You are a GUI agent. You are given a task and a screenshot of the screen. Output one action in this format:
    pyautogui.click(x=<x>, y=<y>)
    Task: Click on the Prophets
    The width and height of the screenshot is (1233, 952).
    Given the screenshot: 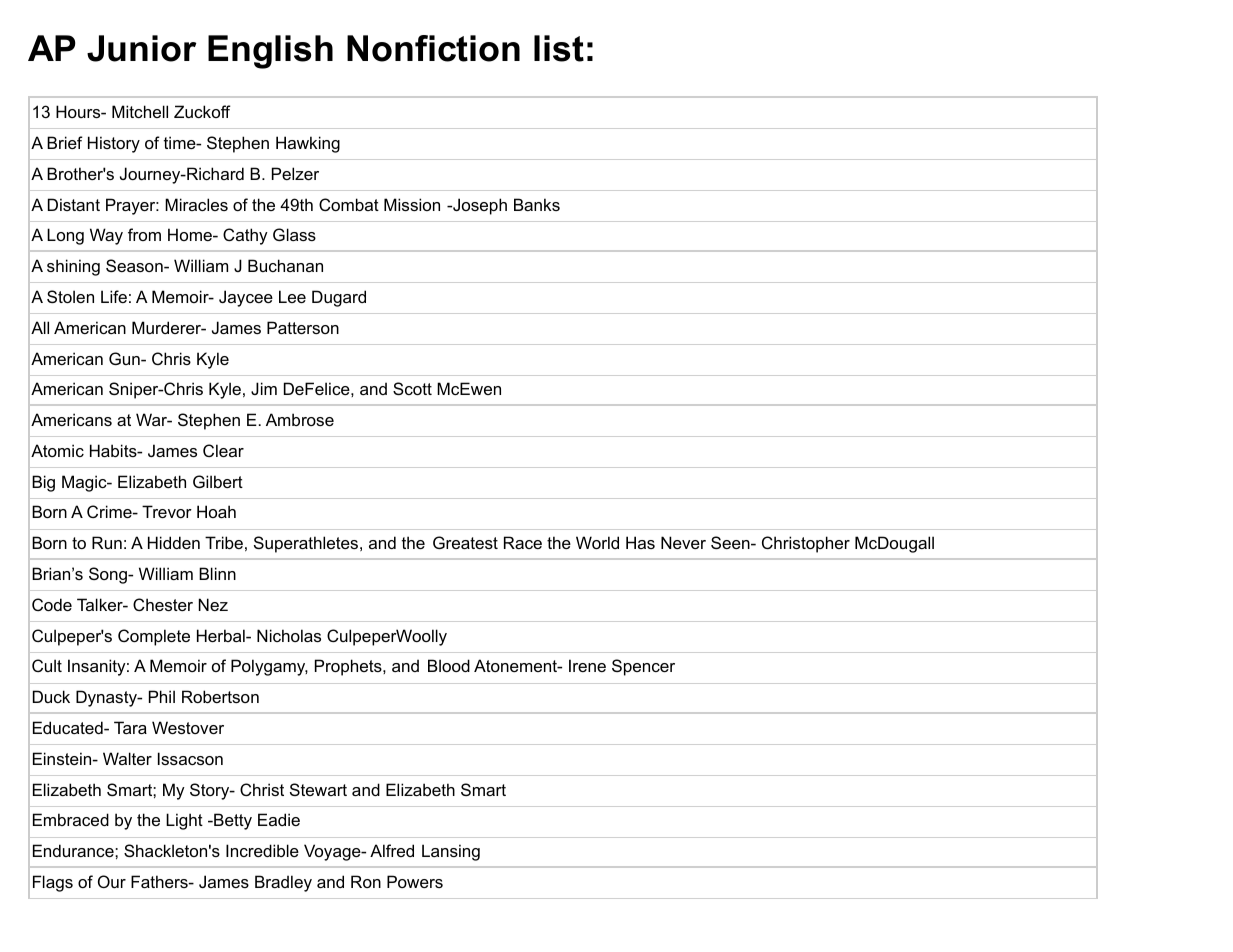 What is the action you would take?
    pyautogui.click(x=349, y=667)
